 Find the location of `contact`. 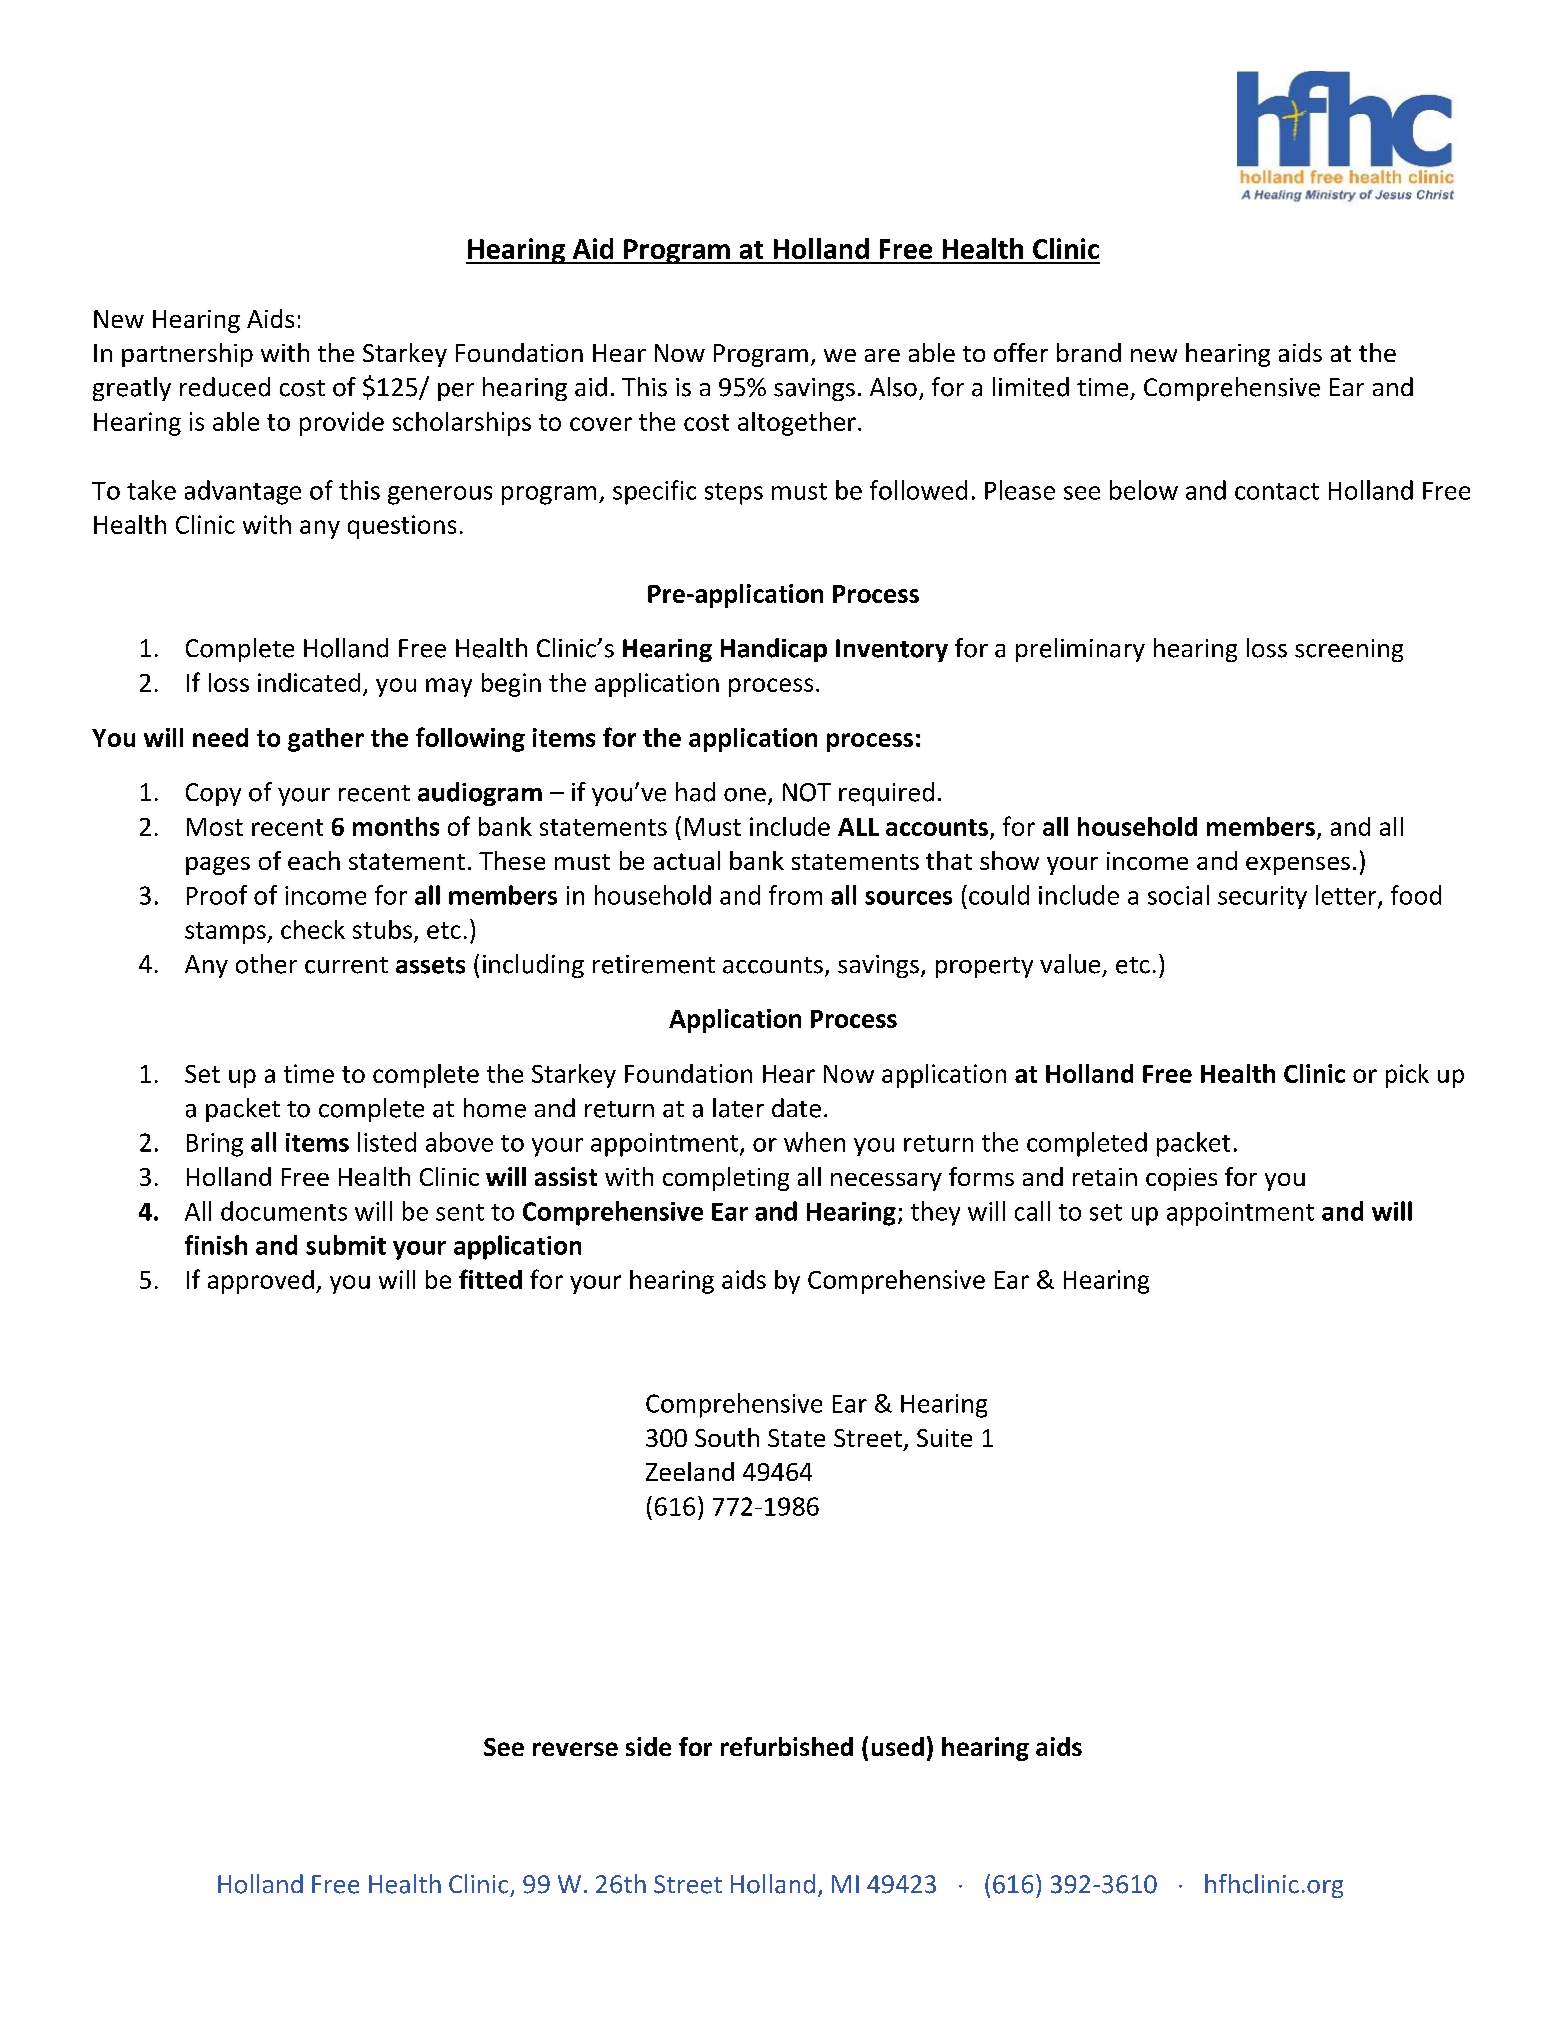

contact is located at coordinates (1277, 491).
